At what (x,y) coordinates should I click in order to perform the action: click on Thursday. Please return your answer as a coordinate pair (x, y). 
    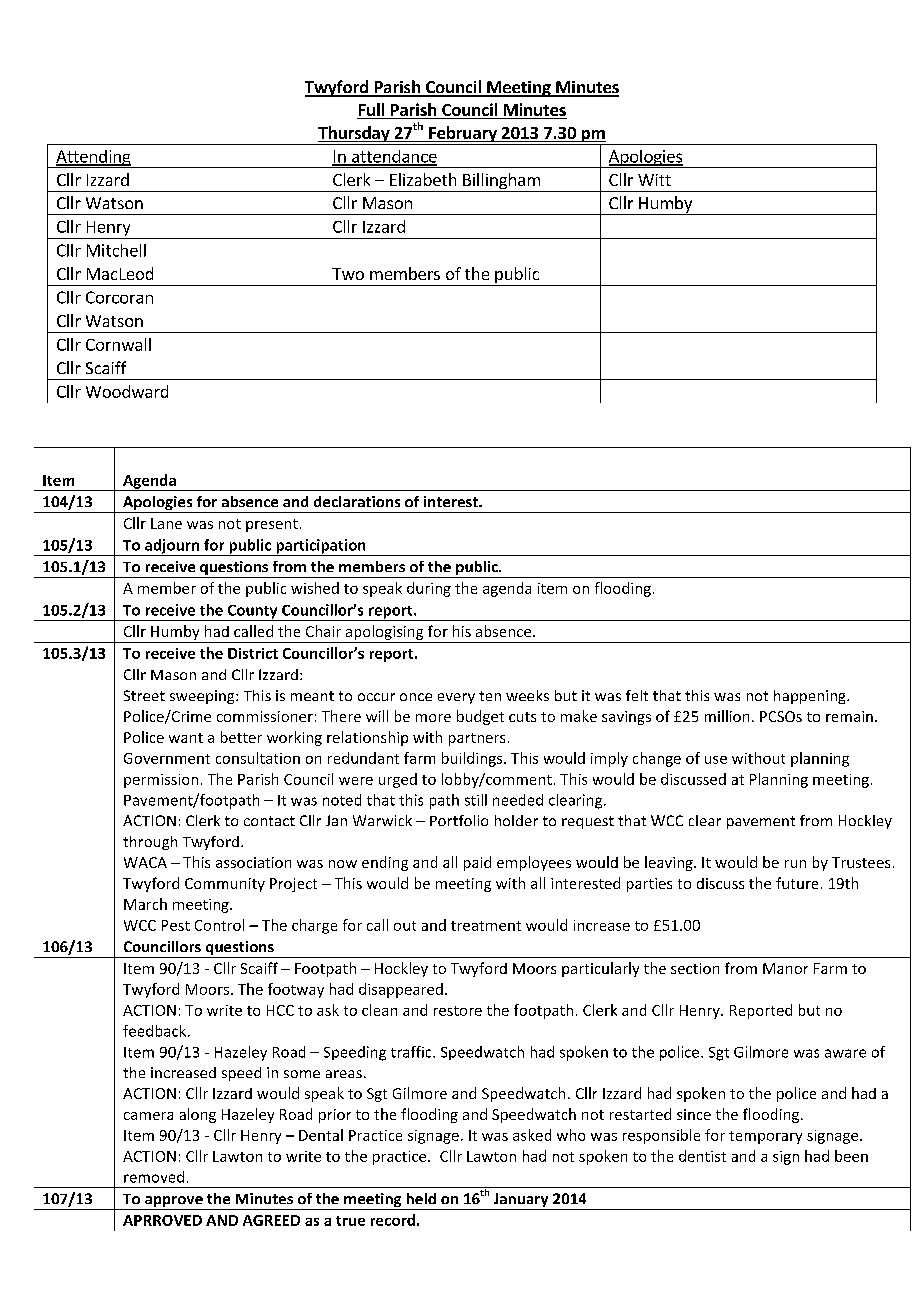
    Looking at the image, I should click on (354, 135).
